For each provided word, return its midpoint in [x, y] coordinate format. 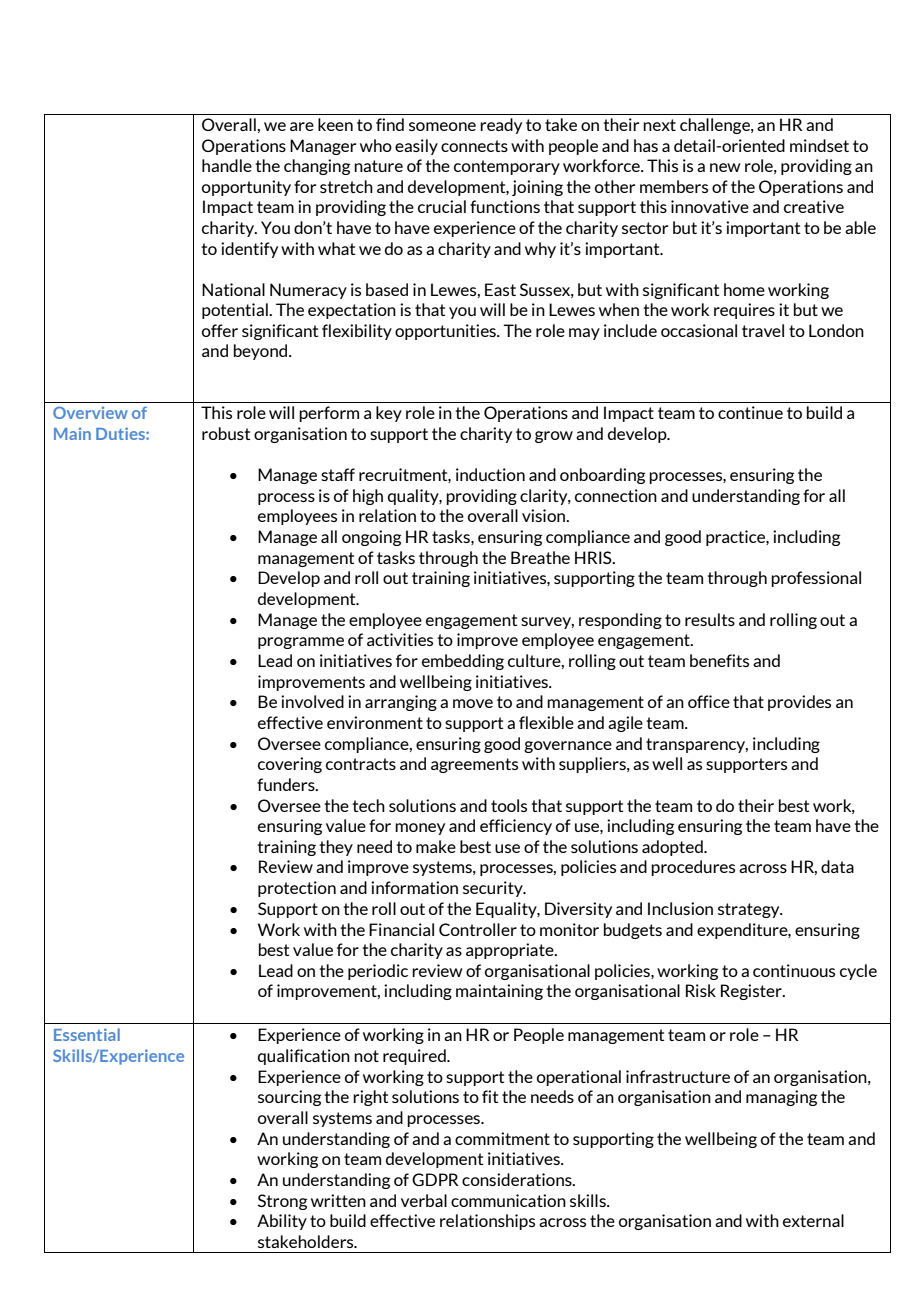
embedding [463, 662]
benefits [719, 660]
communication [508, 1200]
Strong [282, 1202]
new [725, 167]
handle [227, 165]
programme [301, 643]
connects [474, 146]
